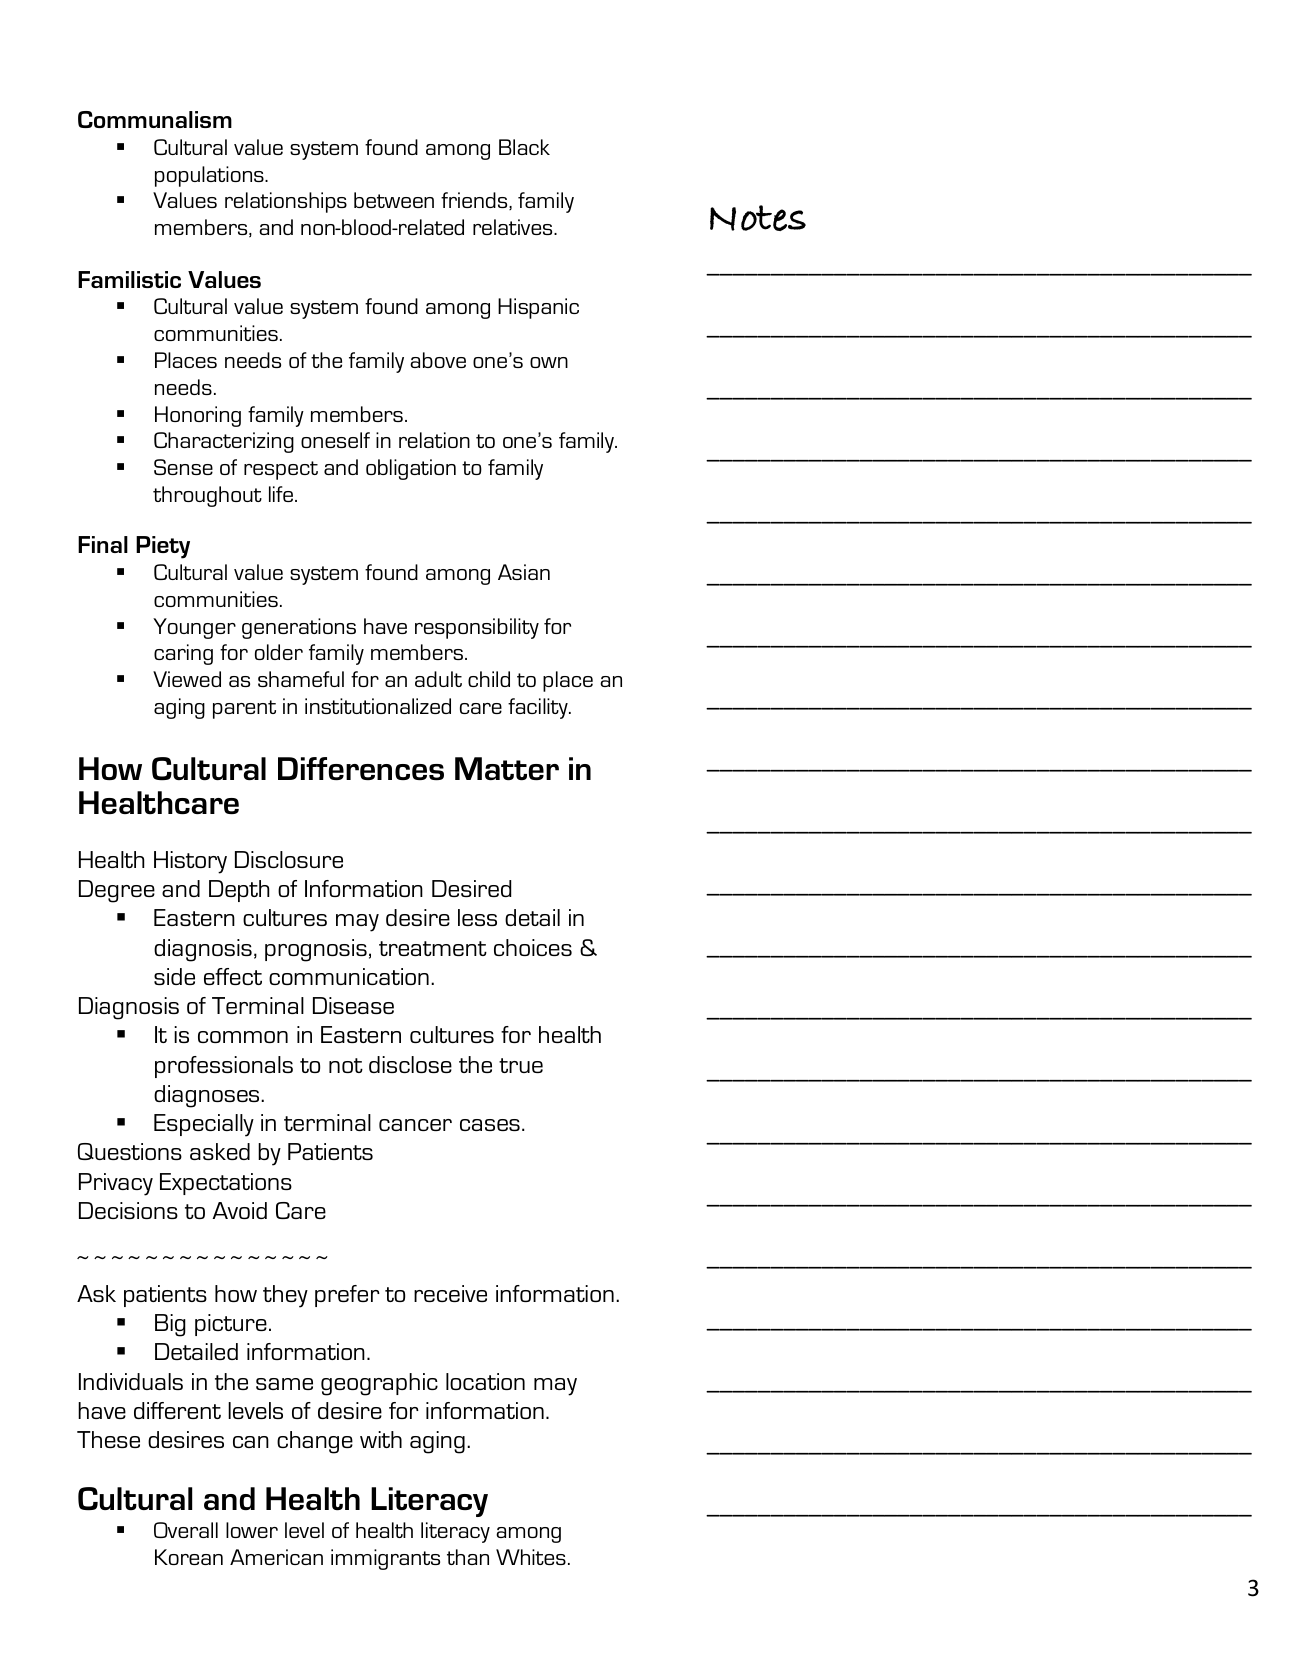 This screenshot has height=1678, width=1297. I want to click on less, so click(477, 917).
